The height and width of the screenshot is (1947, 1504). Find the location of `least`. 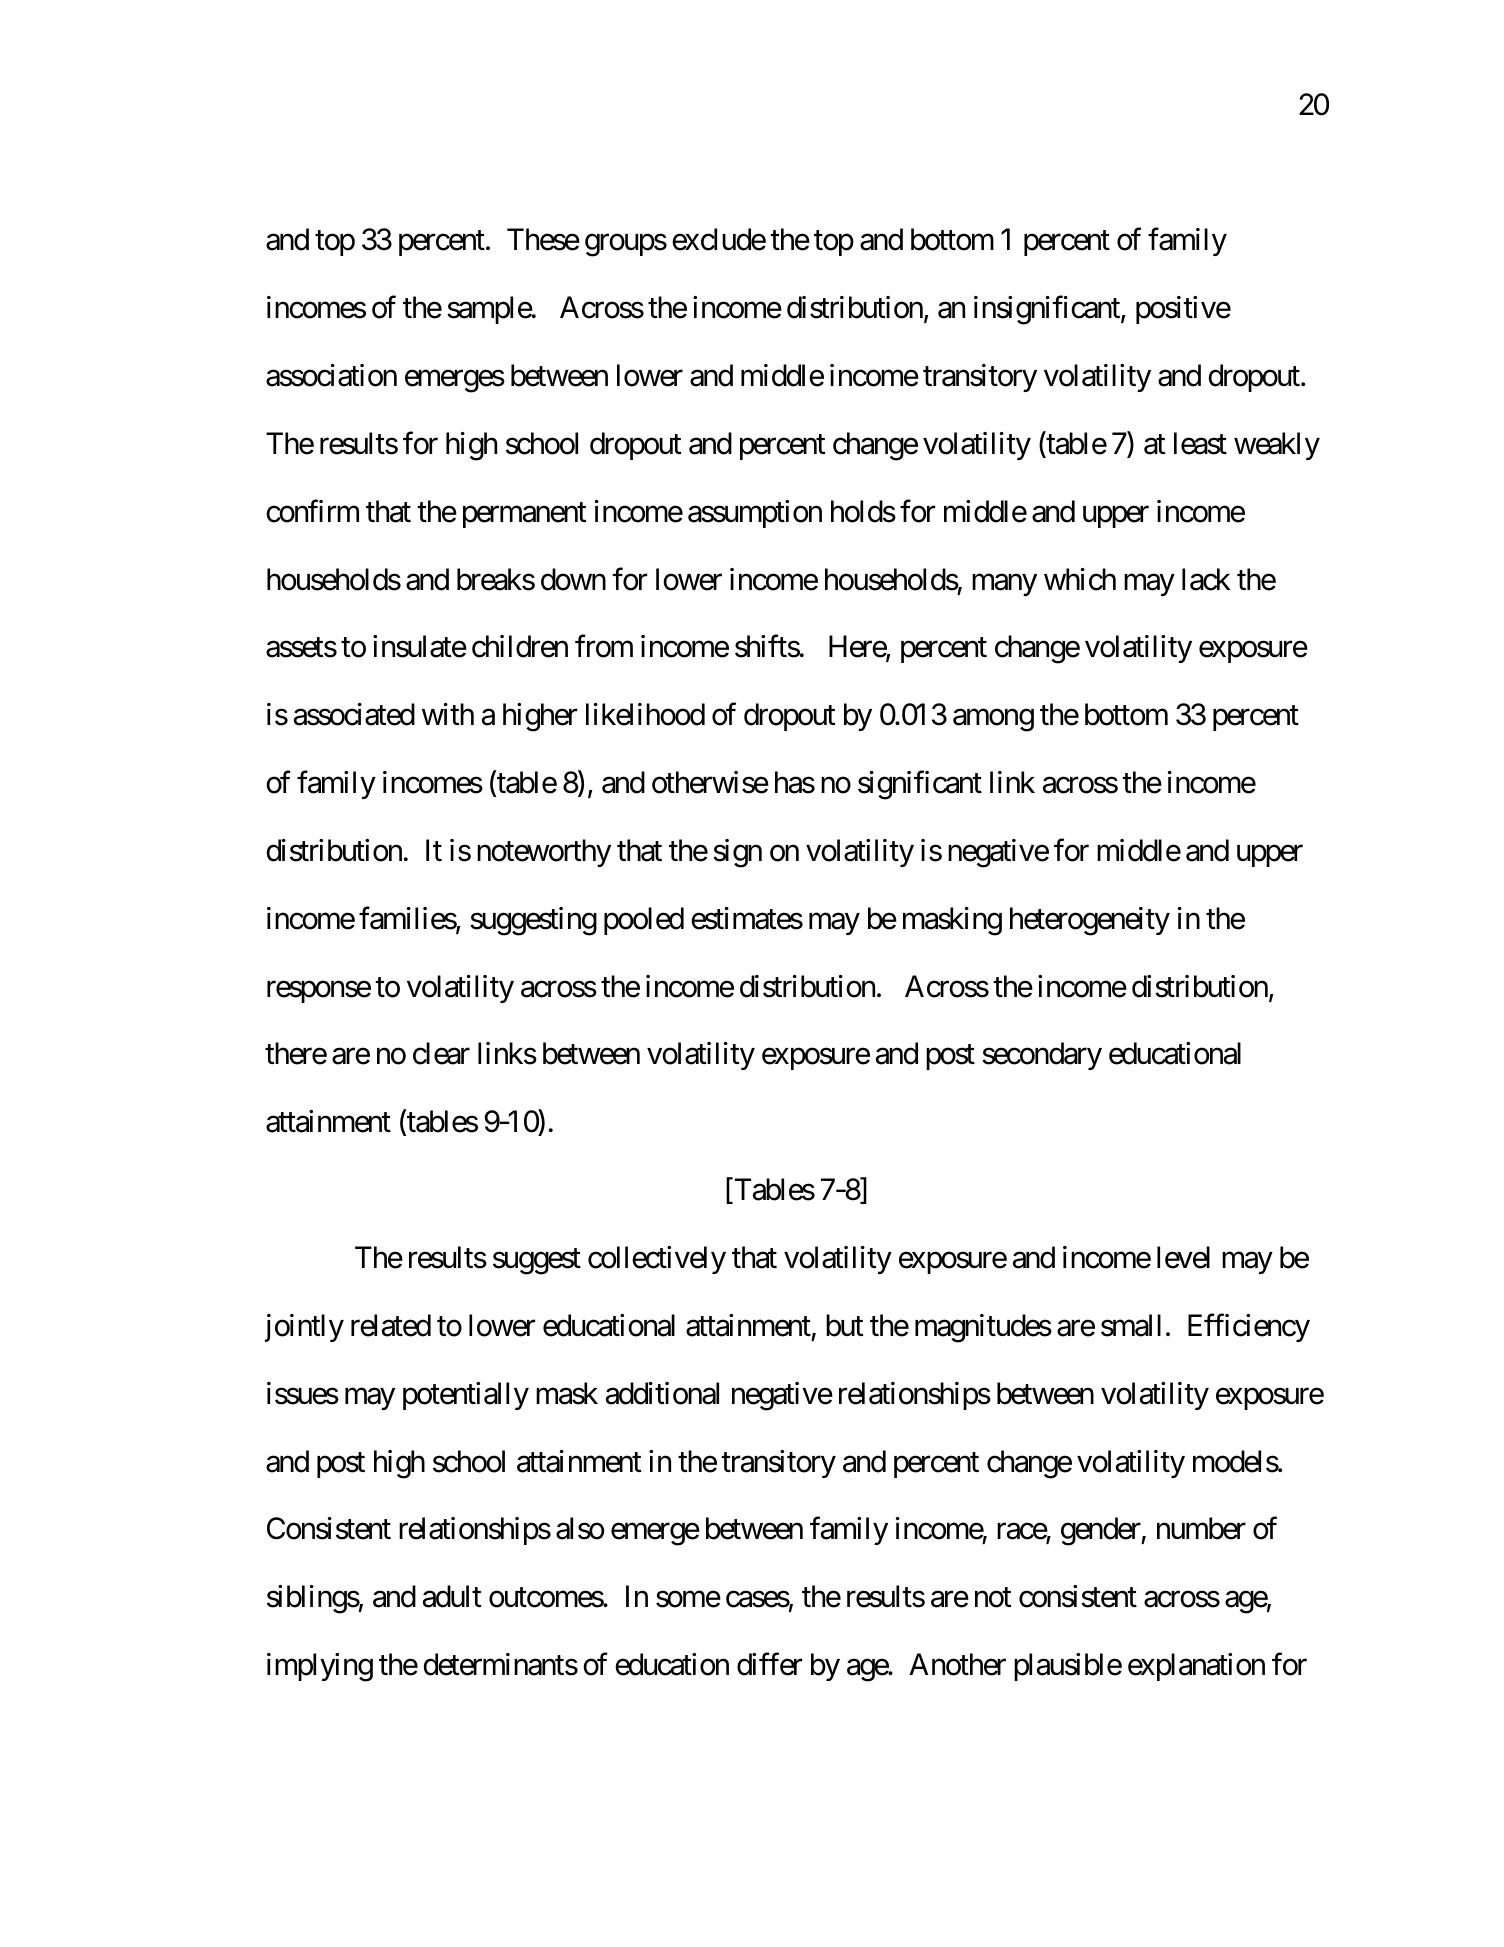

least is located at coordinates (1200, 443).
